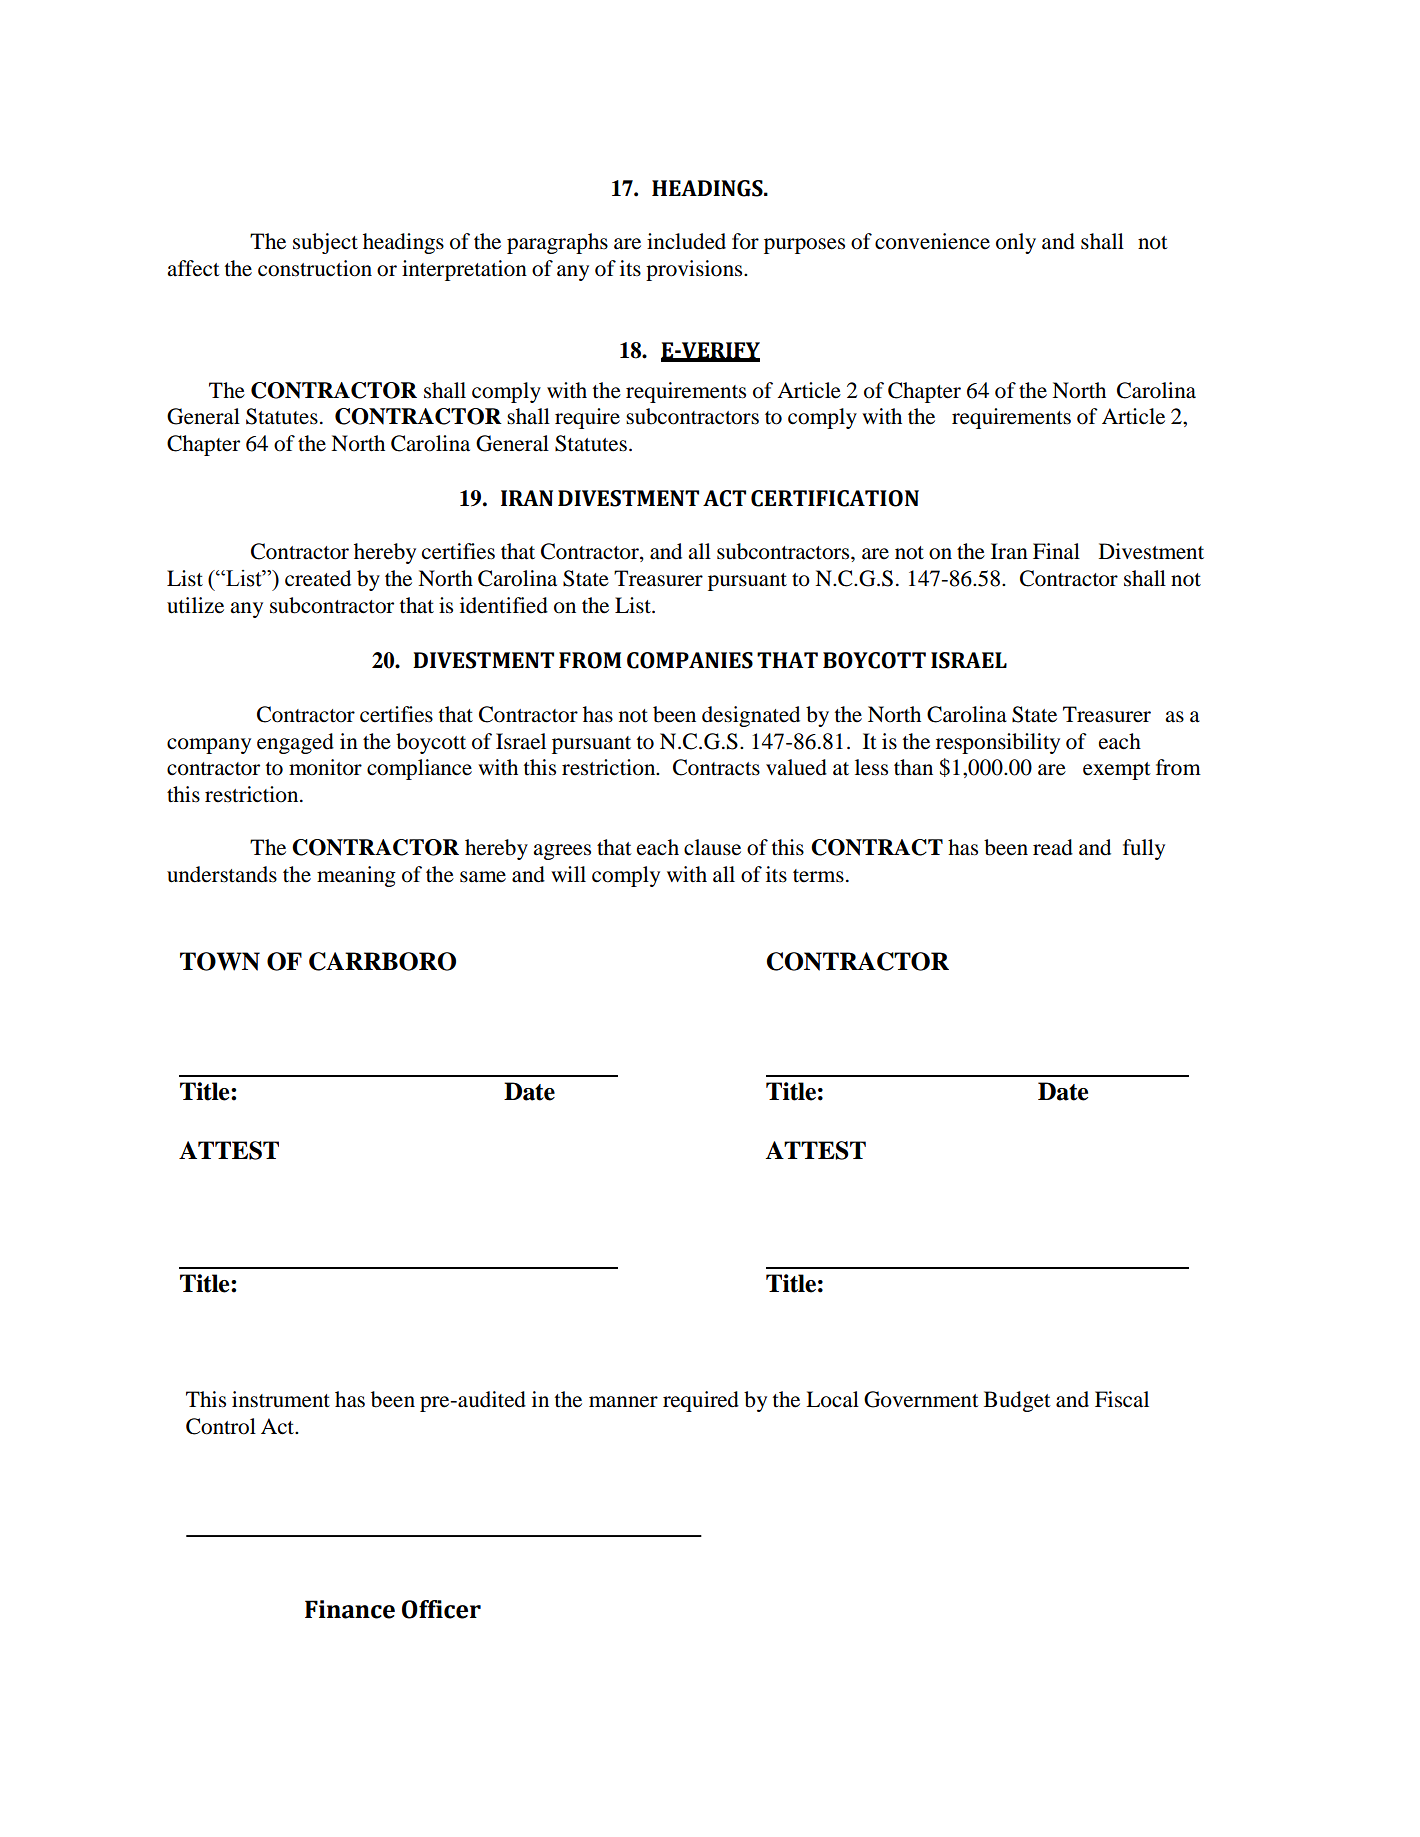  What do you see at coordinates (998, 743) in the document?
I see `responsibility` at bounding box center [998, 743].
